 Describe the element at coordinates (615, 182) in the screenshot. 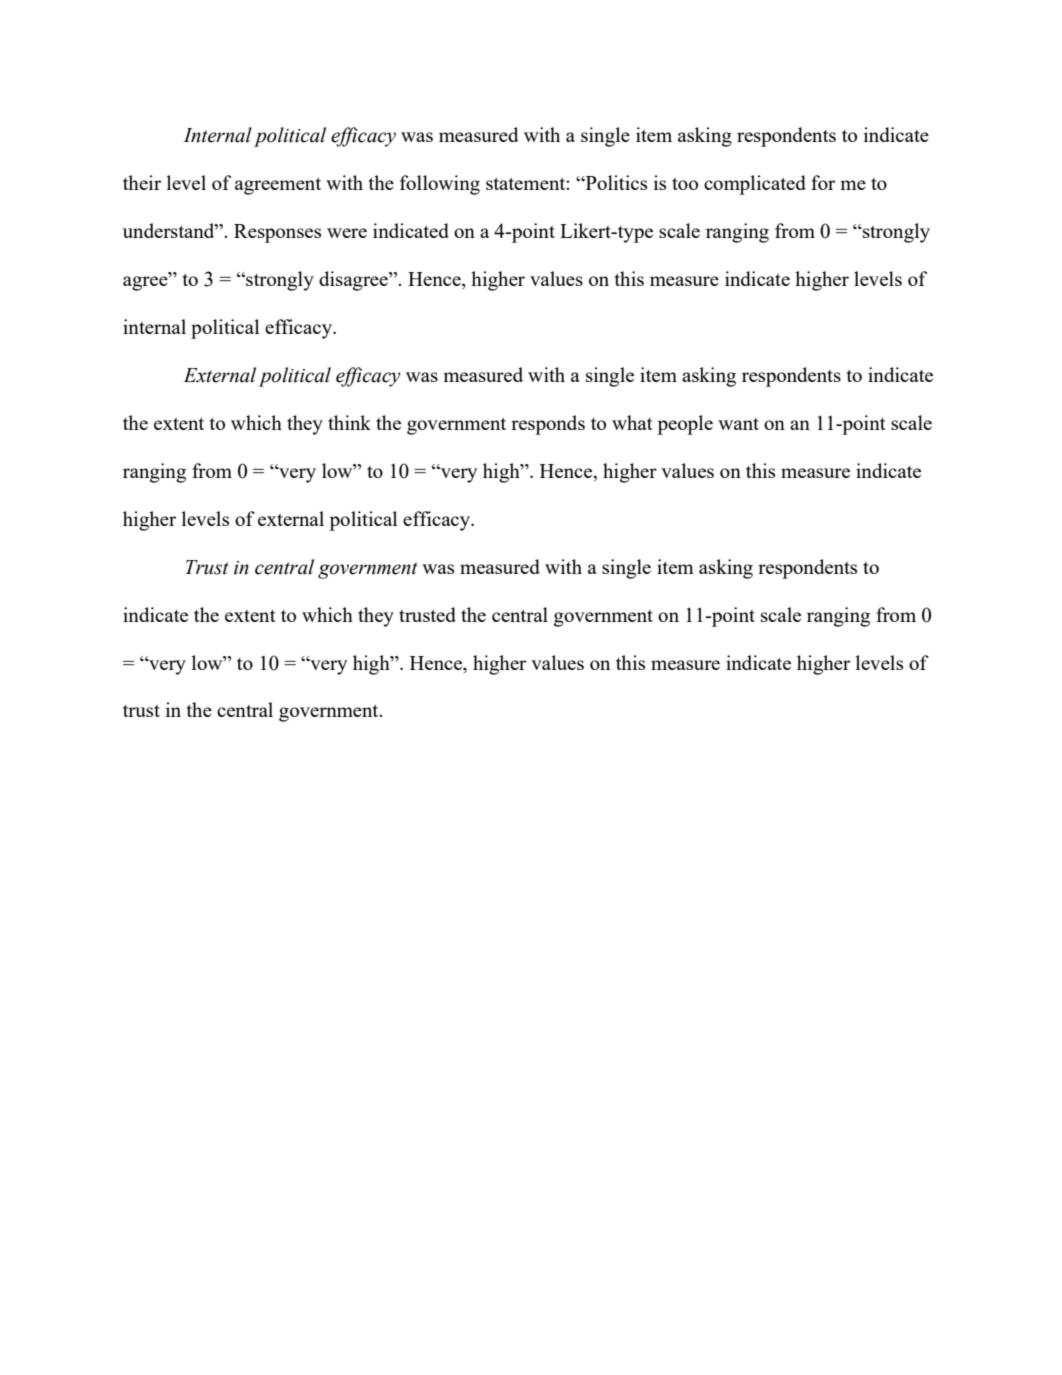

I see `Politics` at that location.
